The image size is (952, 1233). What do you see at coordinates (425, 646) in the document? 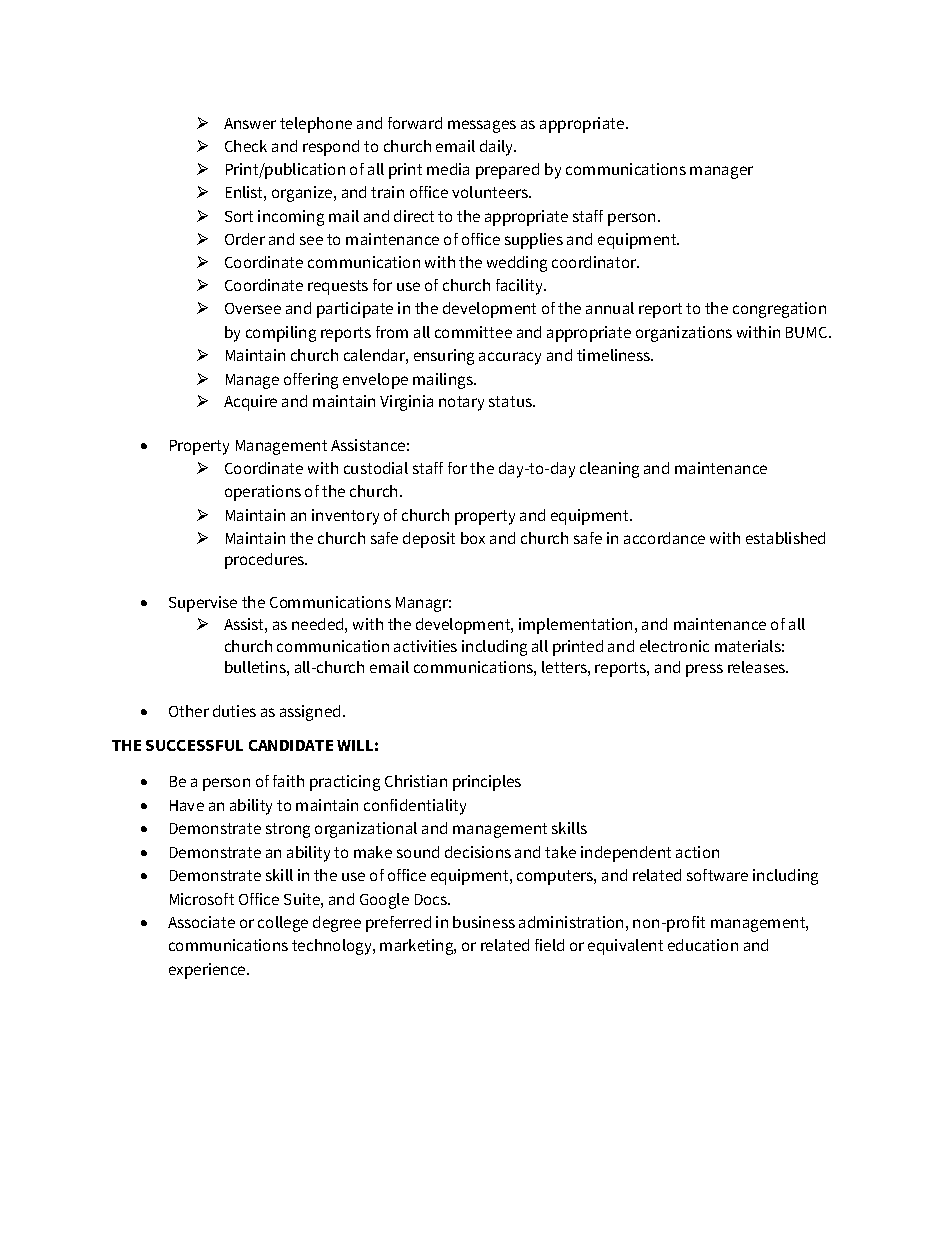
I see `activities` at bounding box center [425, 646].
